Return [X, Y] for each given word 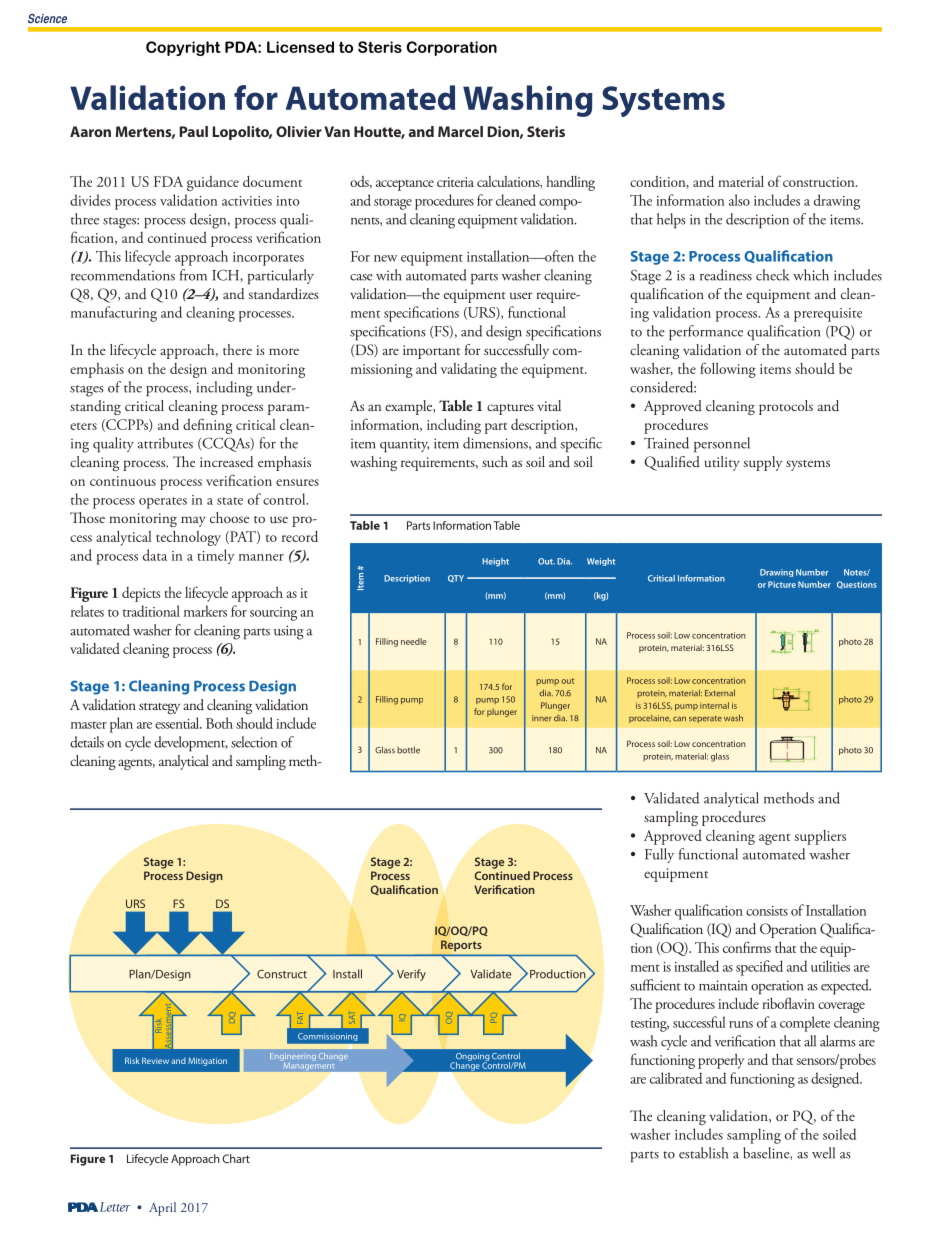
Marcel [460, 131]
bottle [408, 750]
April [162, 1209]
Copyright [183, 48]
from [193, 275]
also [739, 200]
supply [762, 463]
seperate [705, 719]
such [495, 462]
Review [155, 1060]
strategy [159, 708]
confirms [747, 947]
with [389, 275]
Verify [411, 975]
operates [163, 503]
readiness [726, 275]
